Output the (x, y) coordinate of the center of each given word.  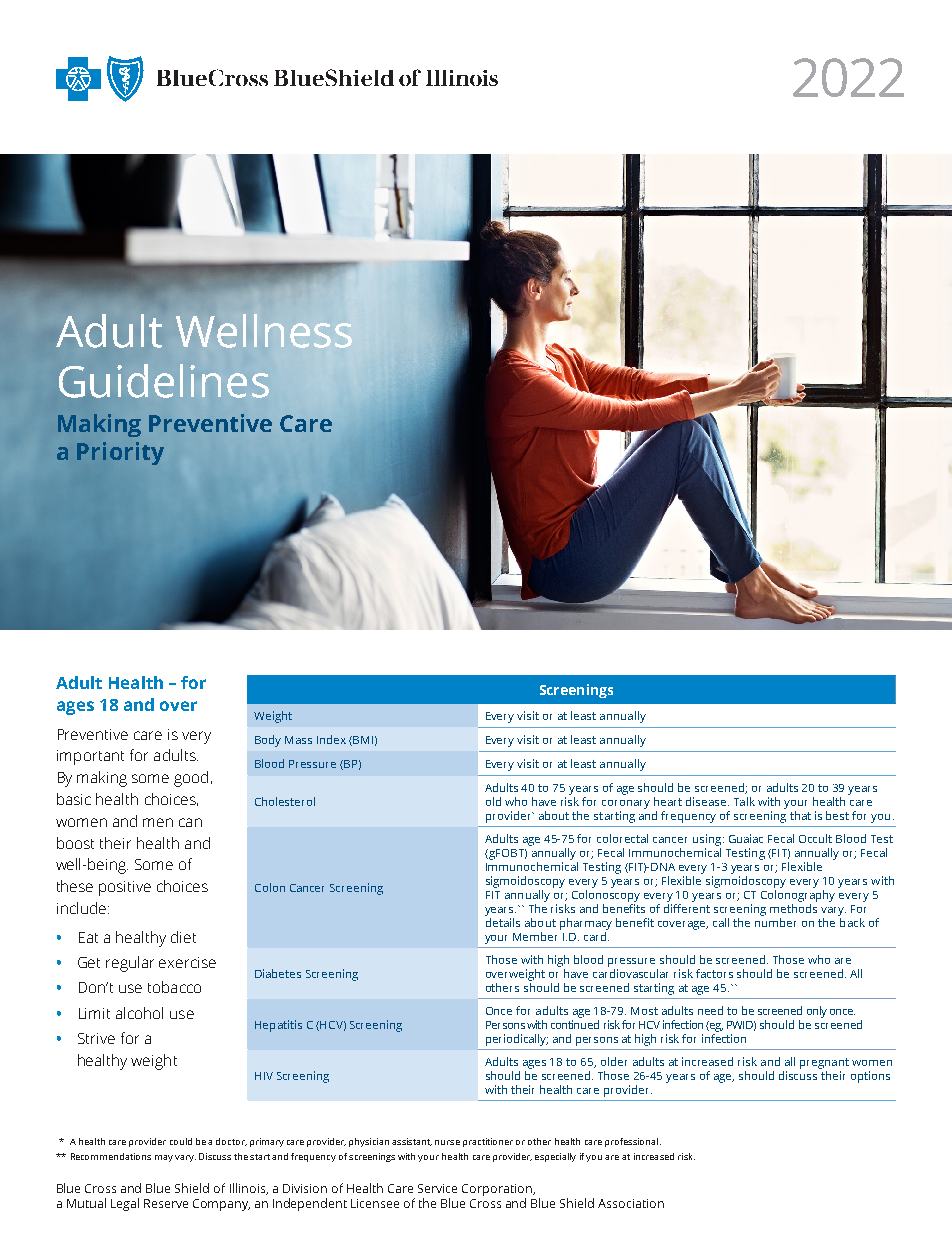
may (164, 1158)
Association (631, 1203)
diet (183, 937)
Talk (744, 801)
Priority (120, 453)
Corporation (498, 1190)
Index (331, 739)
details (502, 921)
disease (706, 801)
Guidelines (164, 381)
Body (268, 741)
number (775, 921)
